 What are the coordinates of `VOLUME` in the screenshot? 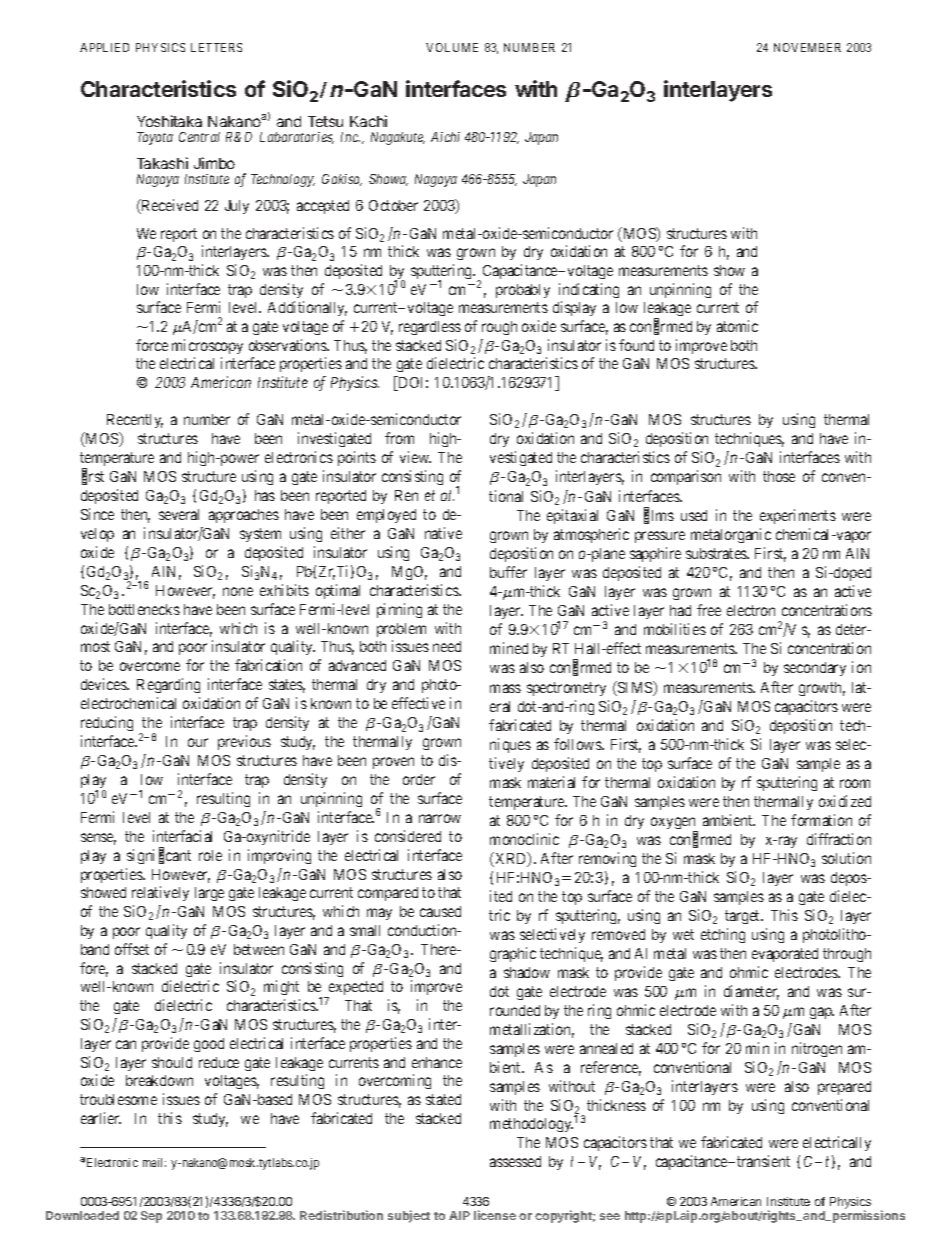 It's located at (452, 47).
